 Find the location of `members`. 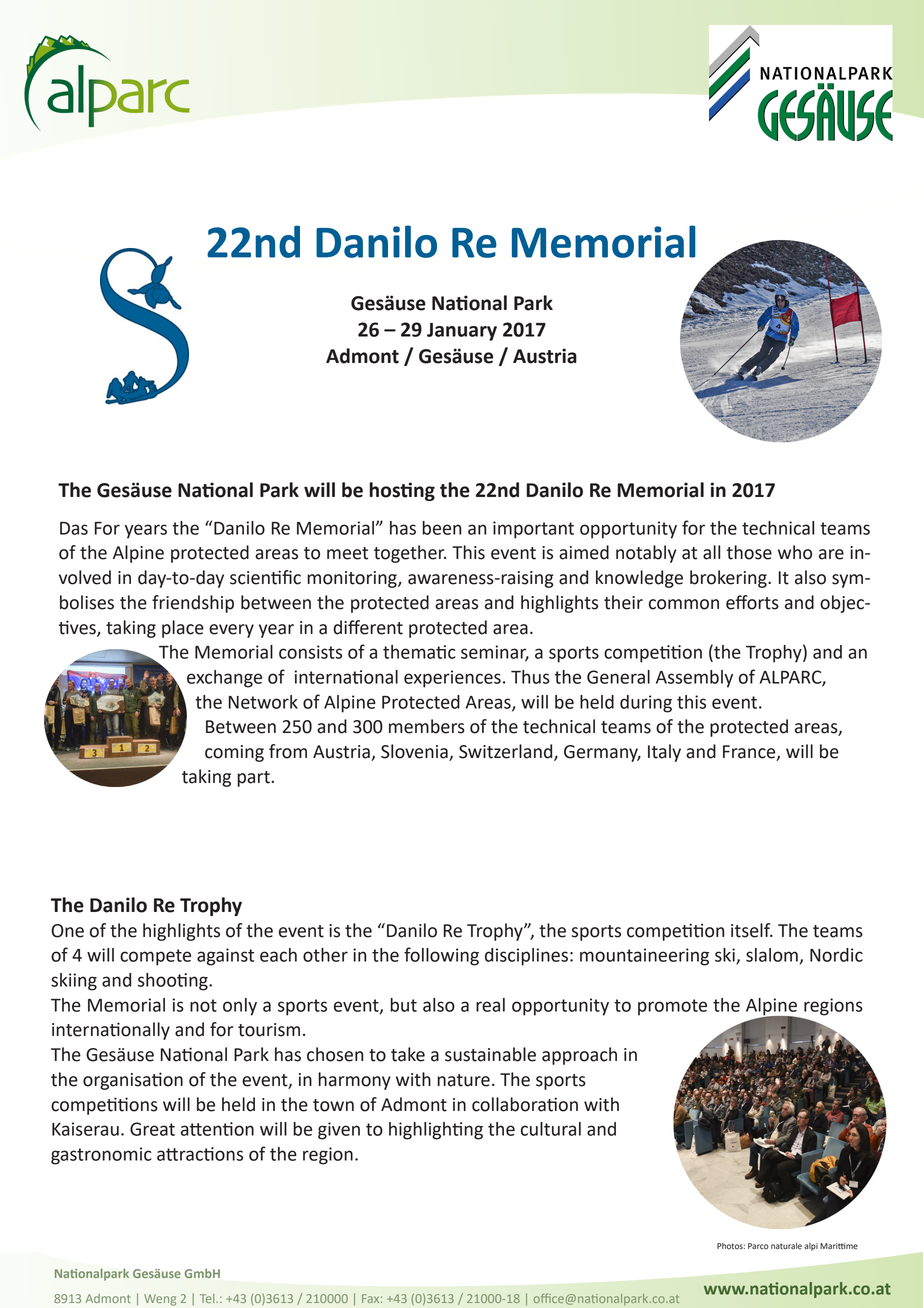

members is located at coordinates (427, 726).
